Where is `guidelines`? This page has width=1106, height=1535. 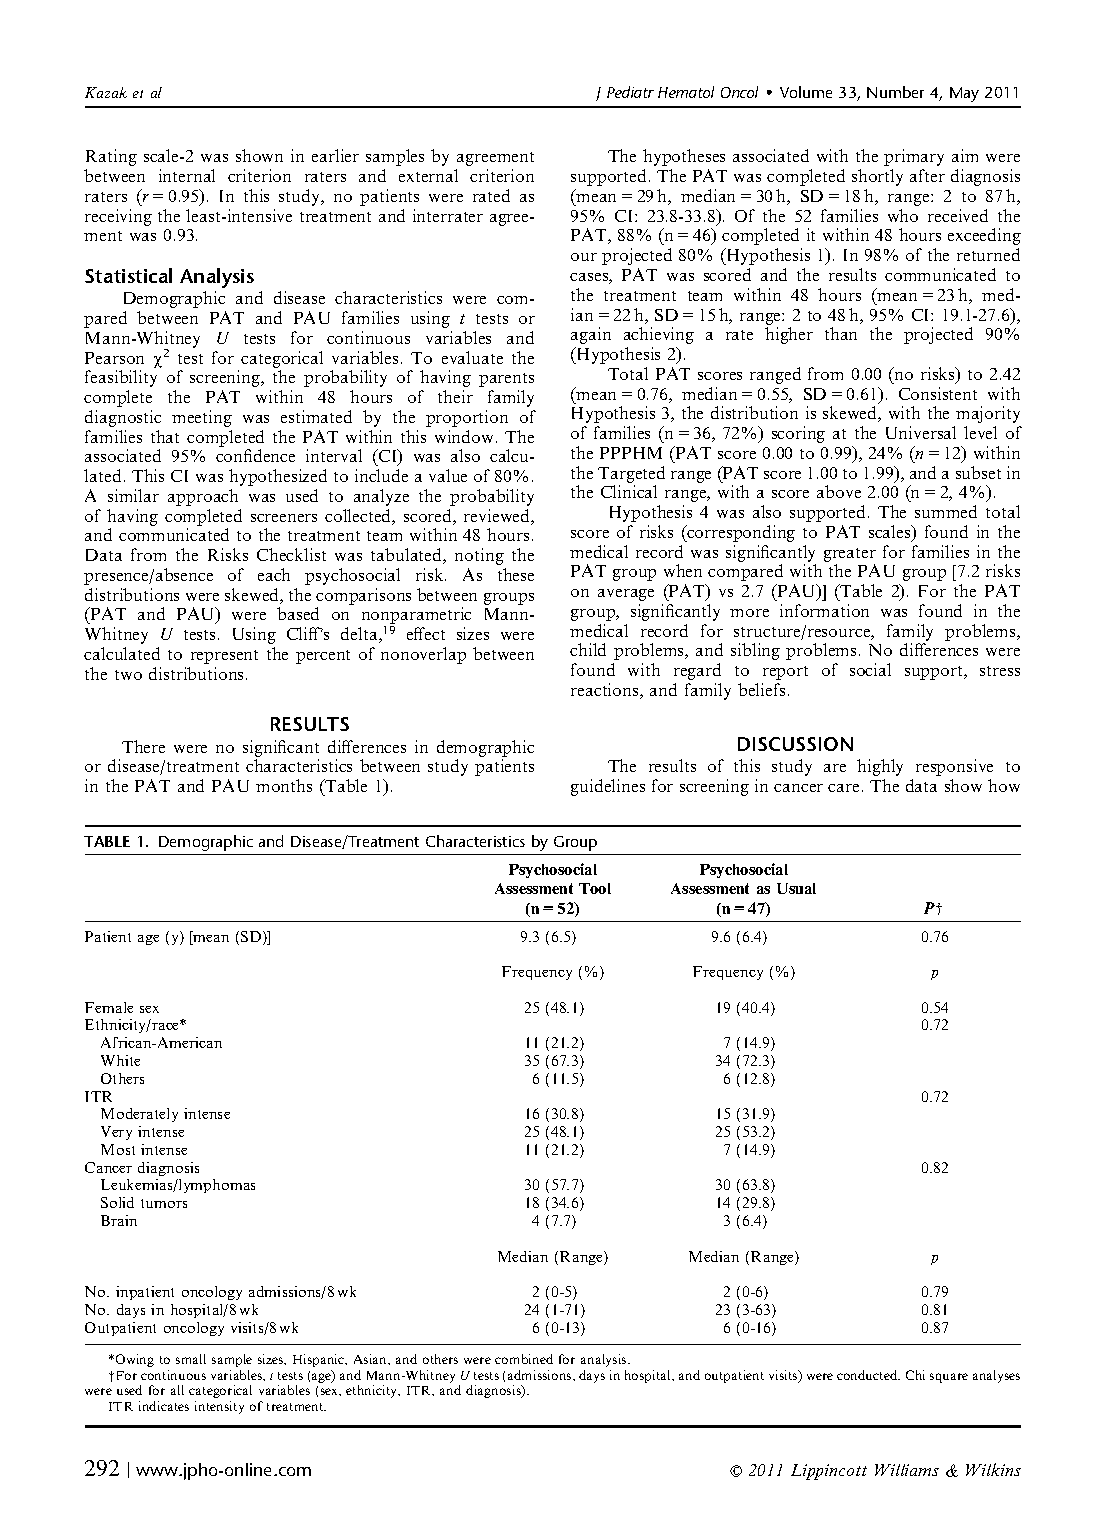
guidelines is located at coordinates (608, 787).
